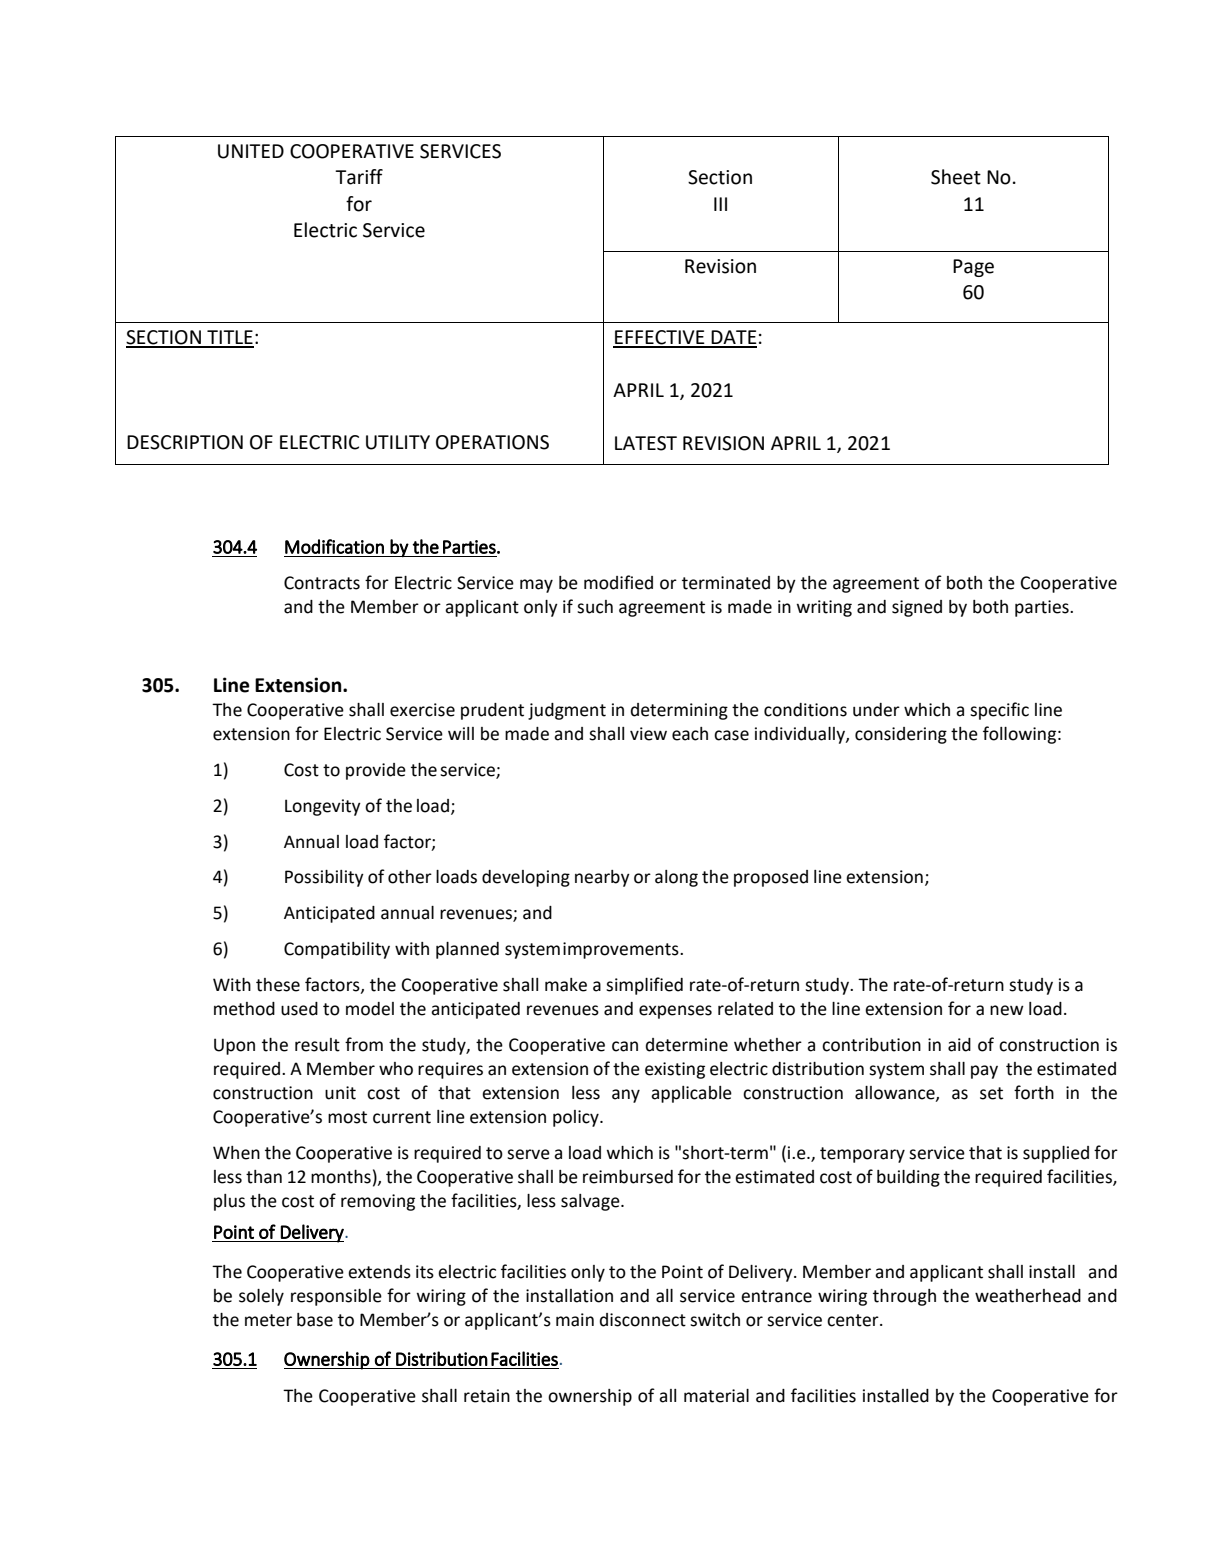 This screenshot has height=1561, width=1206. Describe the element at coordinates (917, 608) in the screenshot. I see `signed` at that location.
